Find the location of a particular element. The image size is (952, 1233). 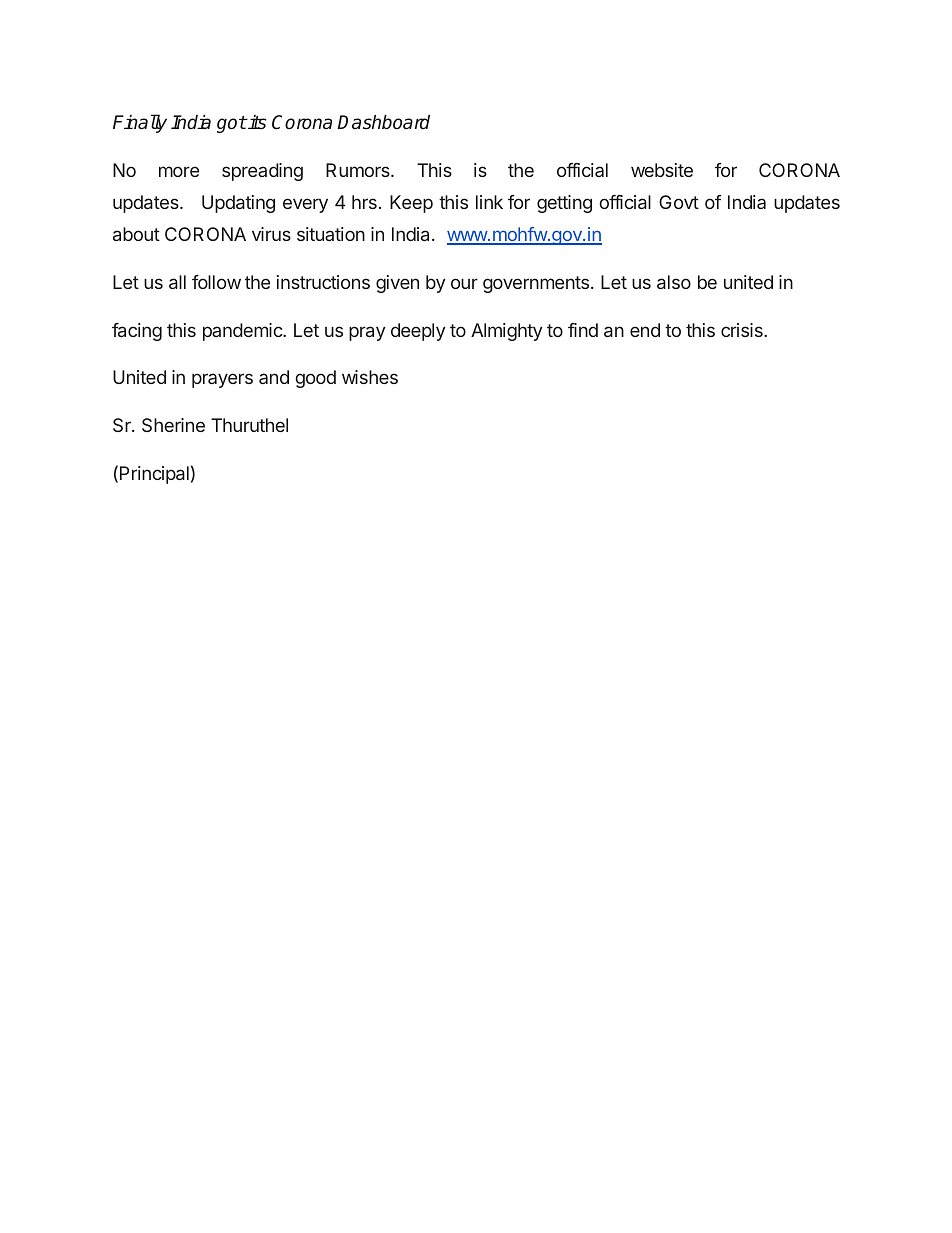

also is located at coordinates (674, 282).
